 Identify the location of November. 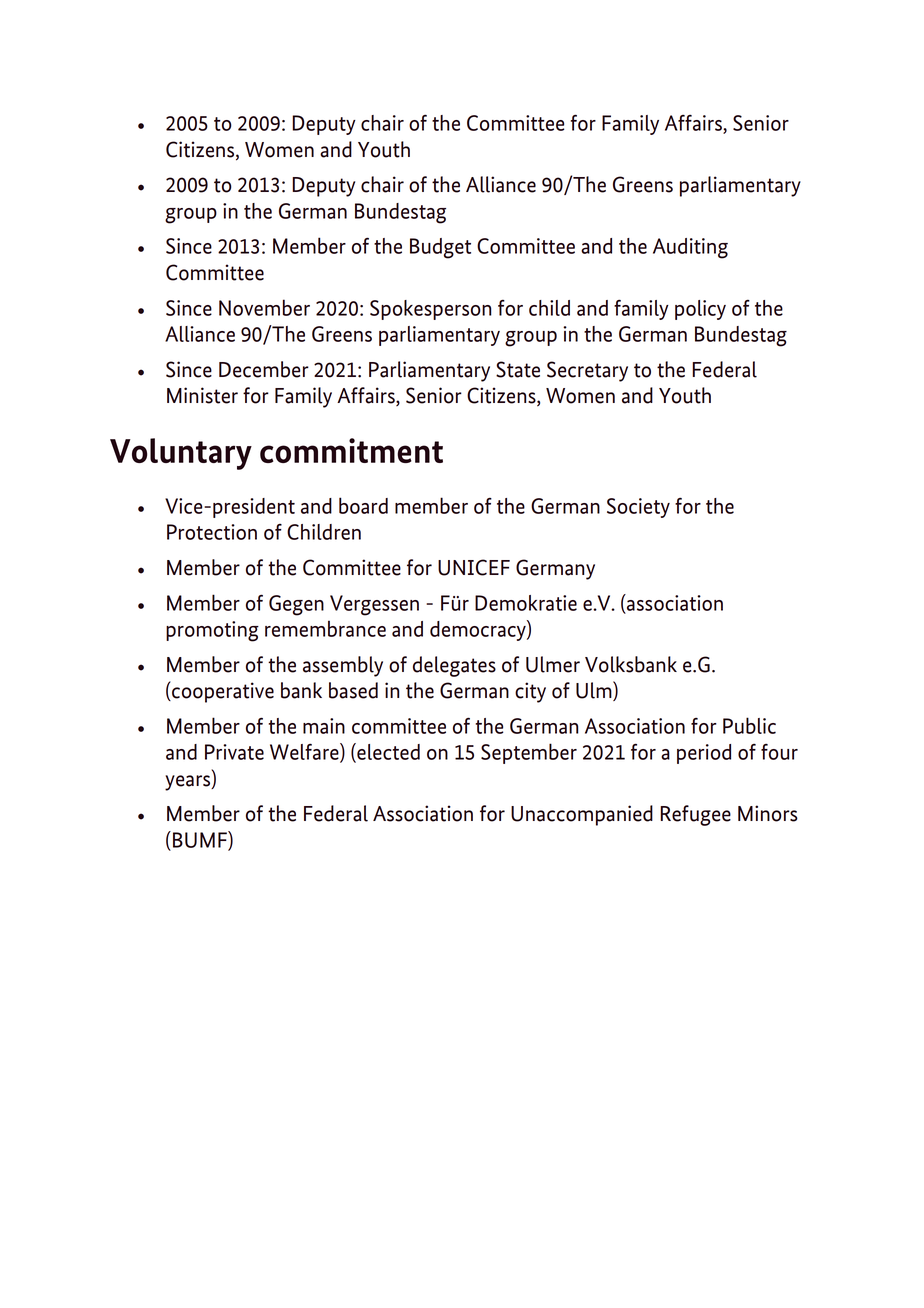
(264, 307).
